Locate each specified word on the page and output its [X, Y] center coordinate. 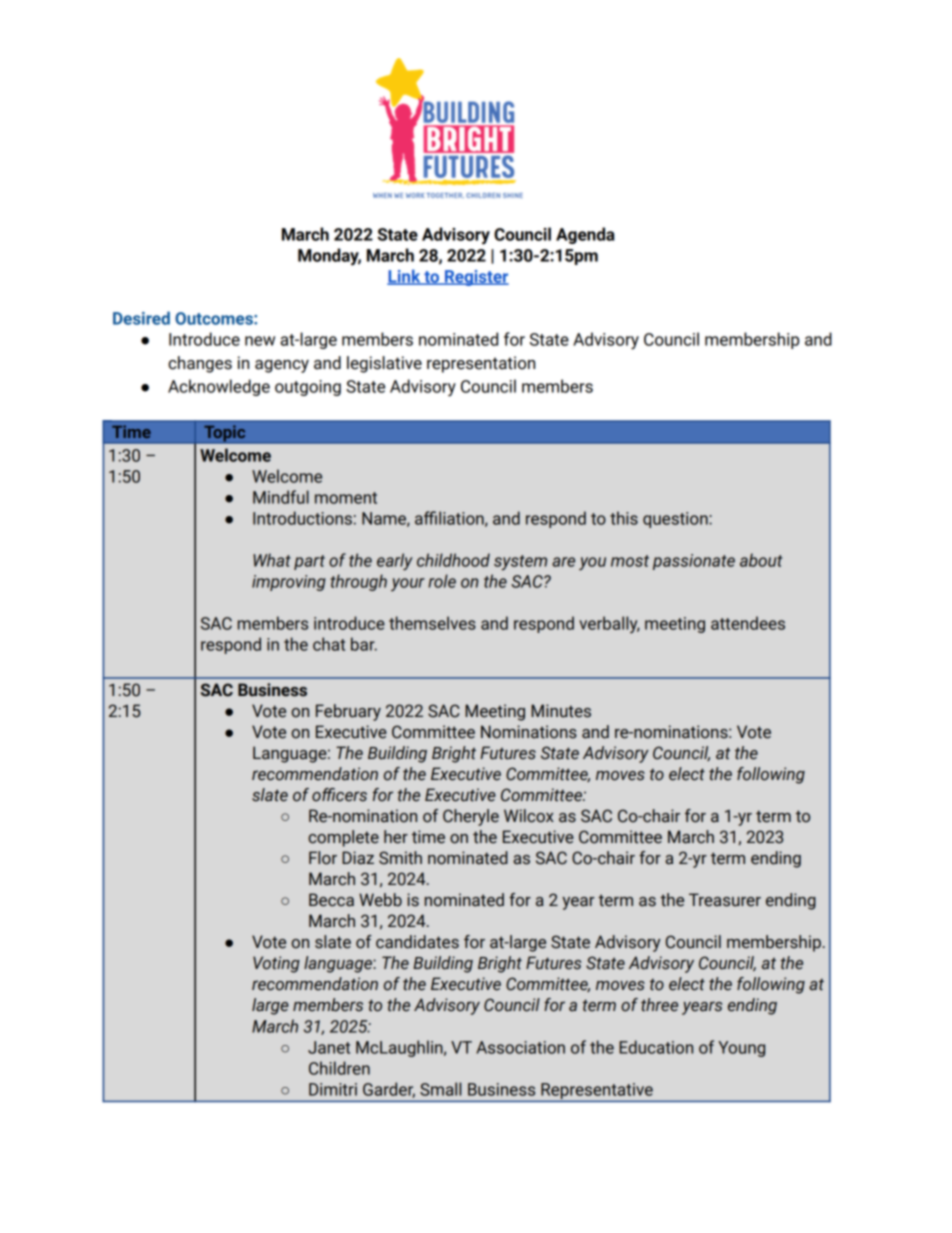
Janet [329, 1047]
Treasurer [725, 900]
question [676, 520]
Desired [141, 318]
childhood [453, 560]
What [272, 560]
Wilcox [529, 816]
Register [475, 278]
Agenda [585, 235]
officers [339, 795]
